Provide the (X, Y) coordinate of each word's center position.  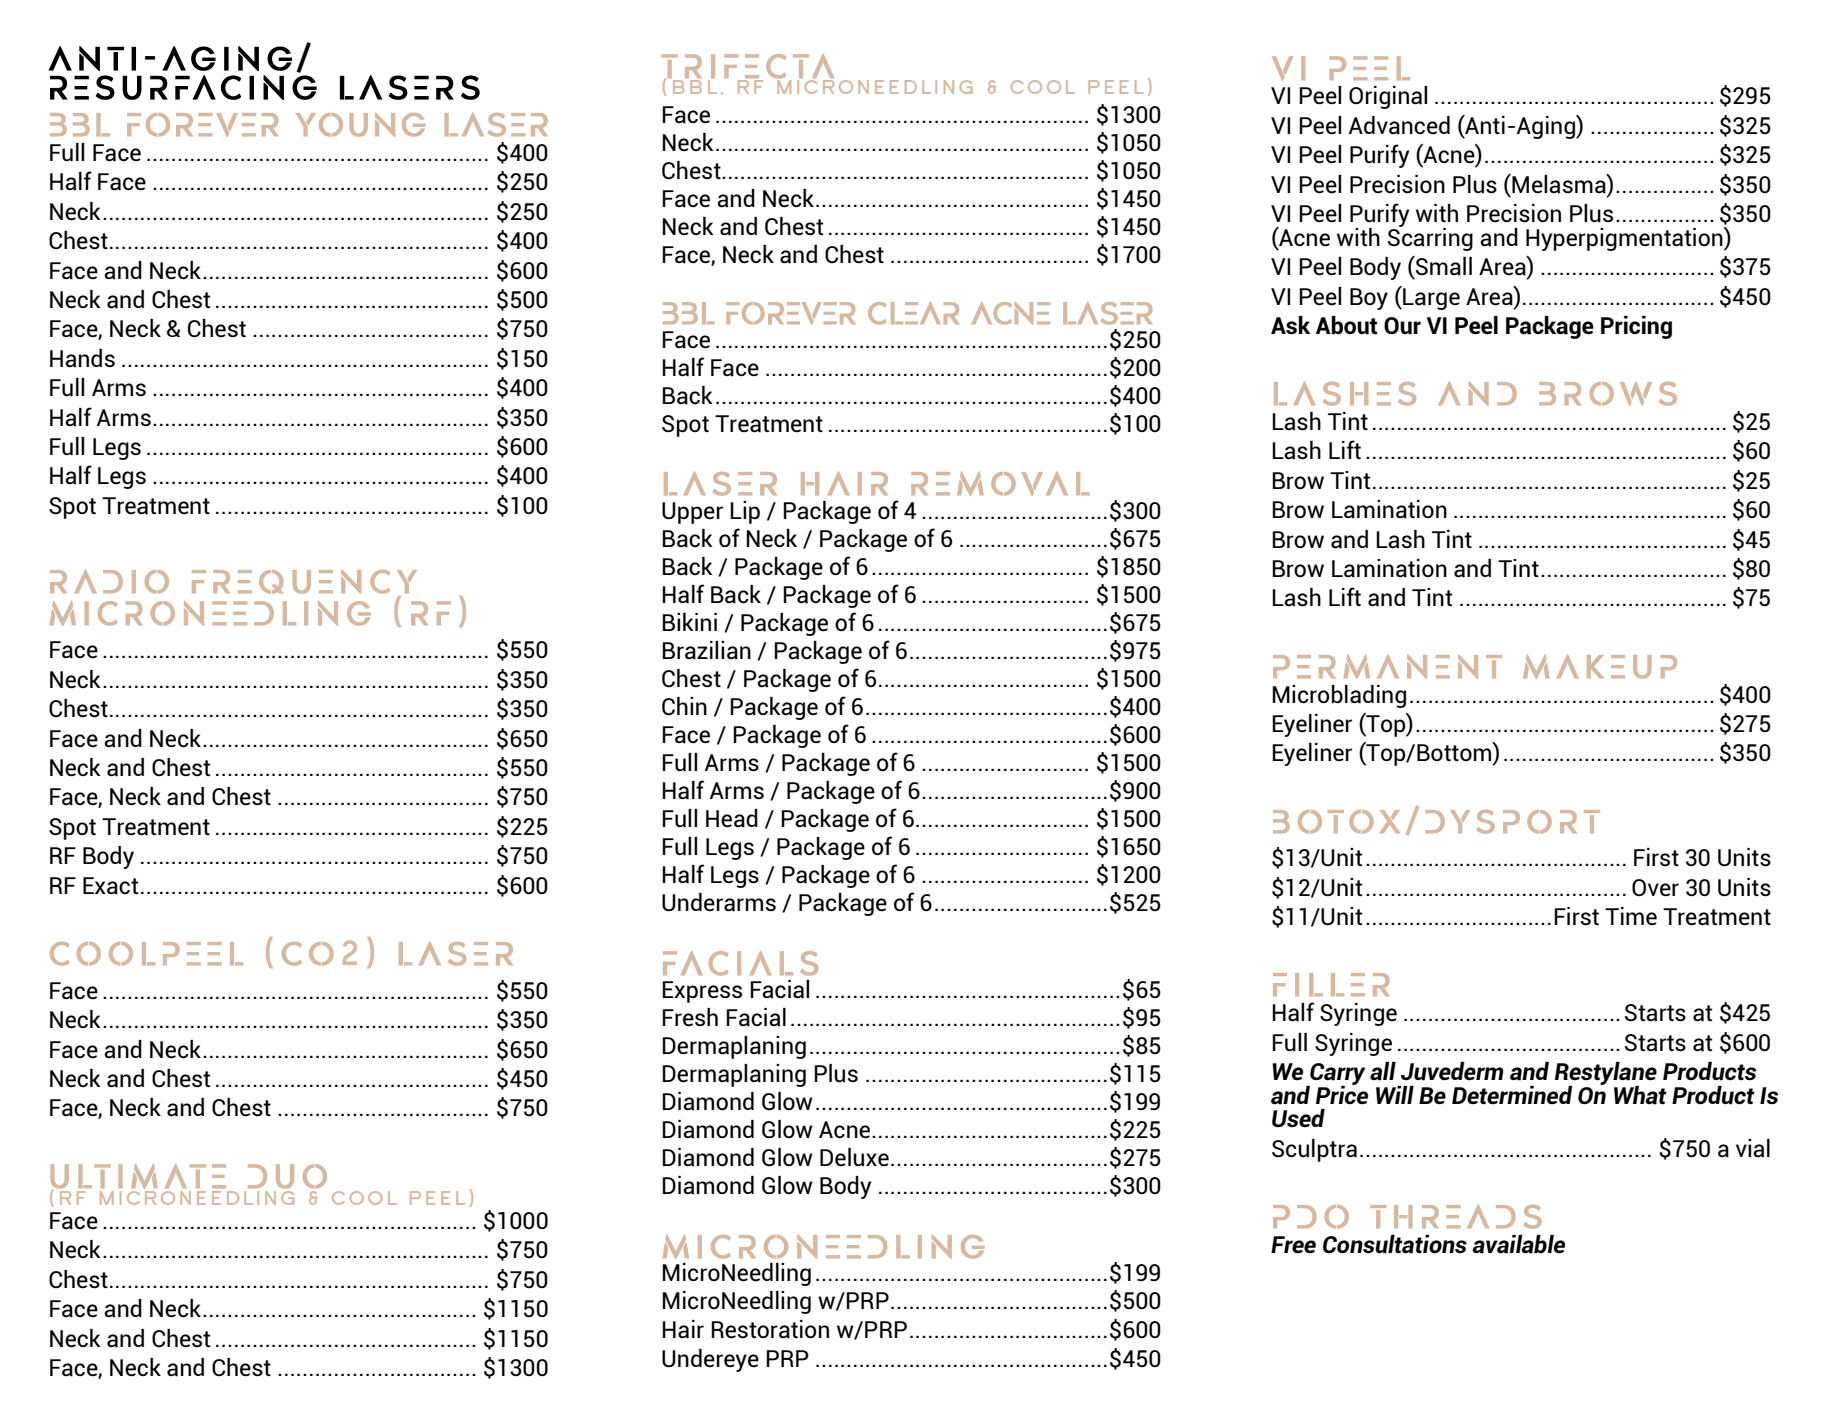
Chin (684, 706)
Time (1631, 916)
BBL (695, 87)
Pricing (1636, 327)
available (1518, 1244)
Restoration (770, 1329)
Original (1388, 97)
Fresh (690, 1017)
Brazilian (706, 650)
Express (702, 992)
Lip (745, 512)
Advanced (1399, 125)
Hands (82, 358)
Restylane (1606, 1074)
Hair (683, 1329)
